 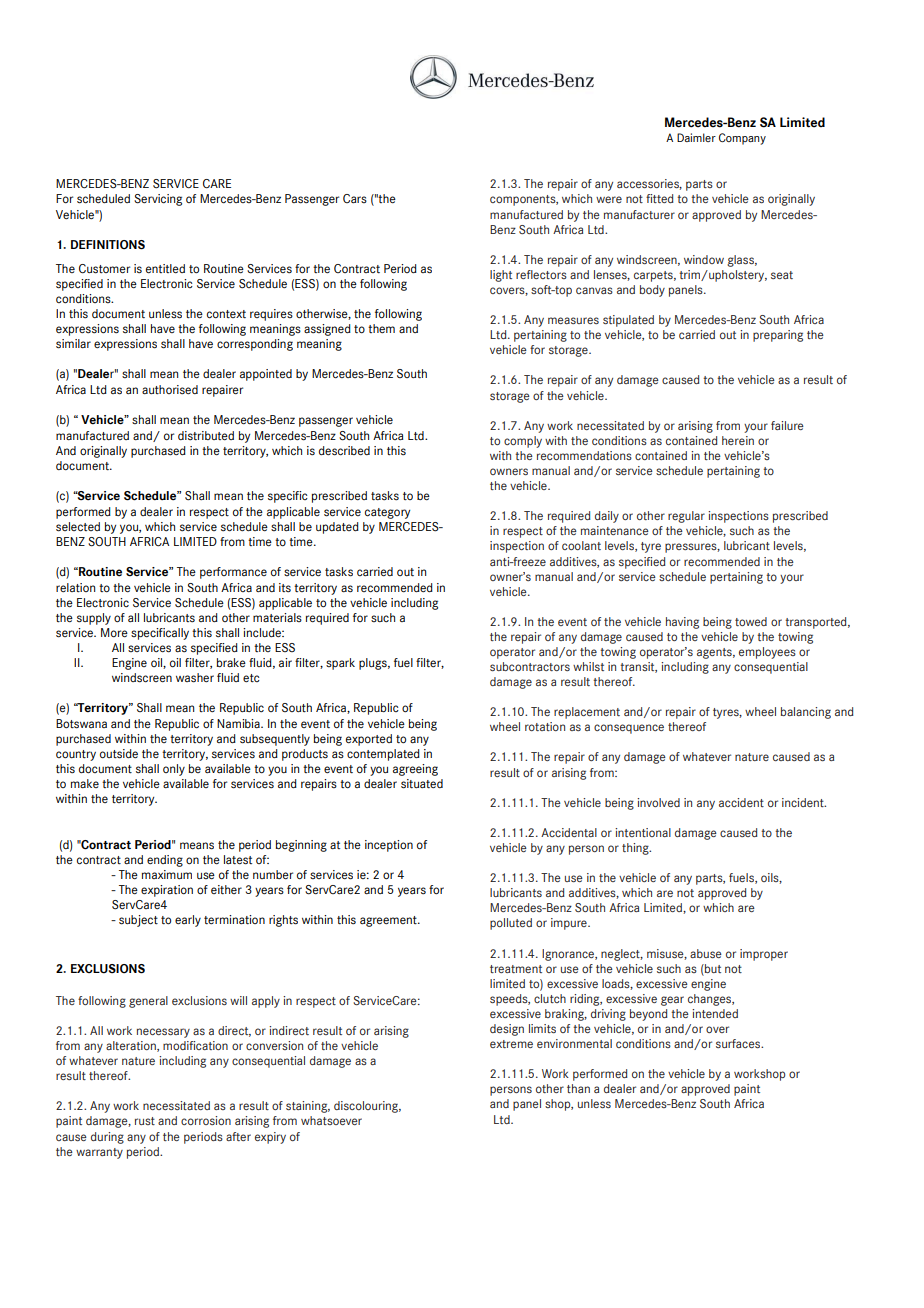 What do you see at coordinates (167, 891) in the page?
I see `expiration` at bounding box center [167, 891].
